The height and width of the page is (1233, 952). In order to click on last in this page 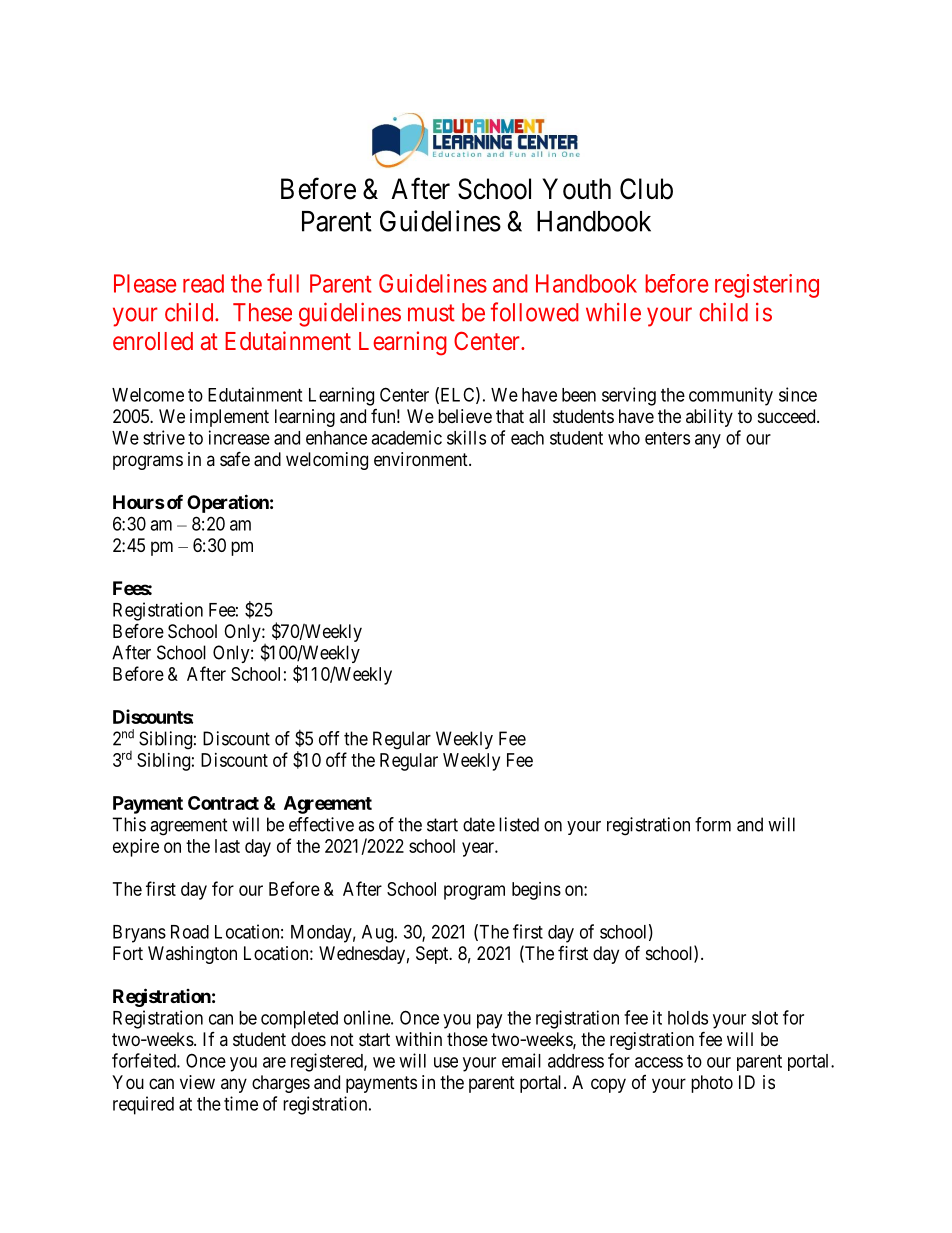, I will do `click(227, 846)`.
